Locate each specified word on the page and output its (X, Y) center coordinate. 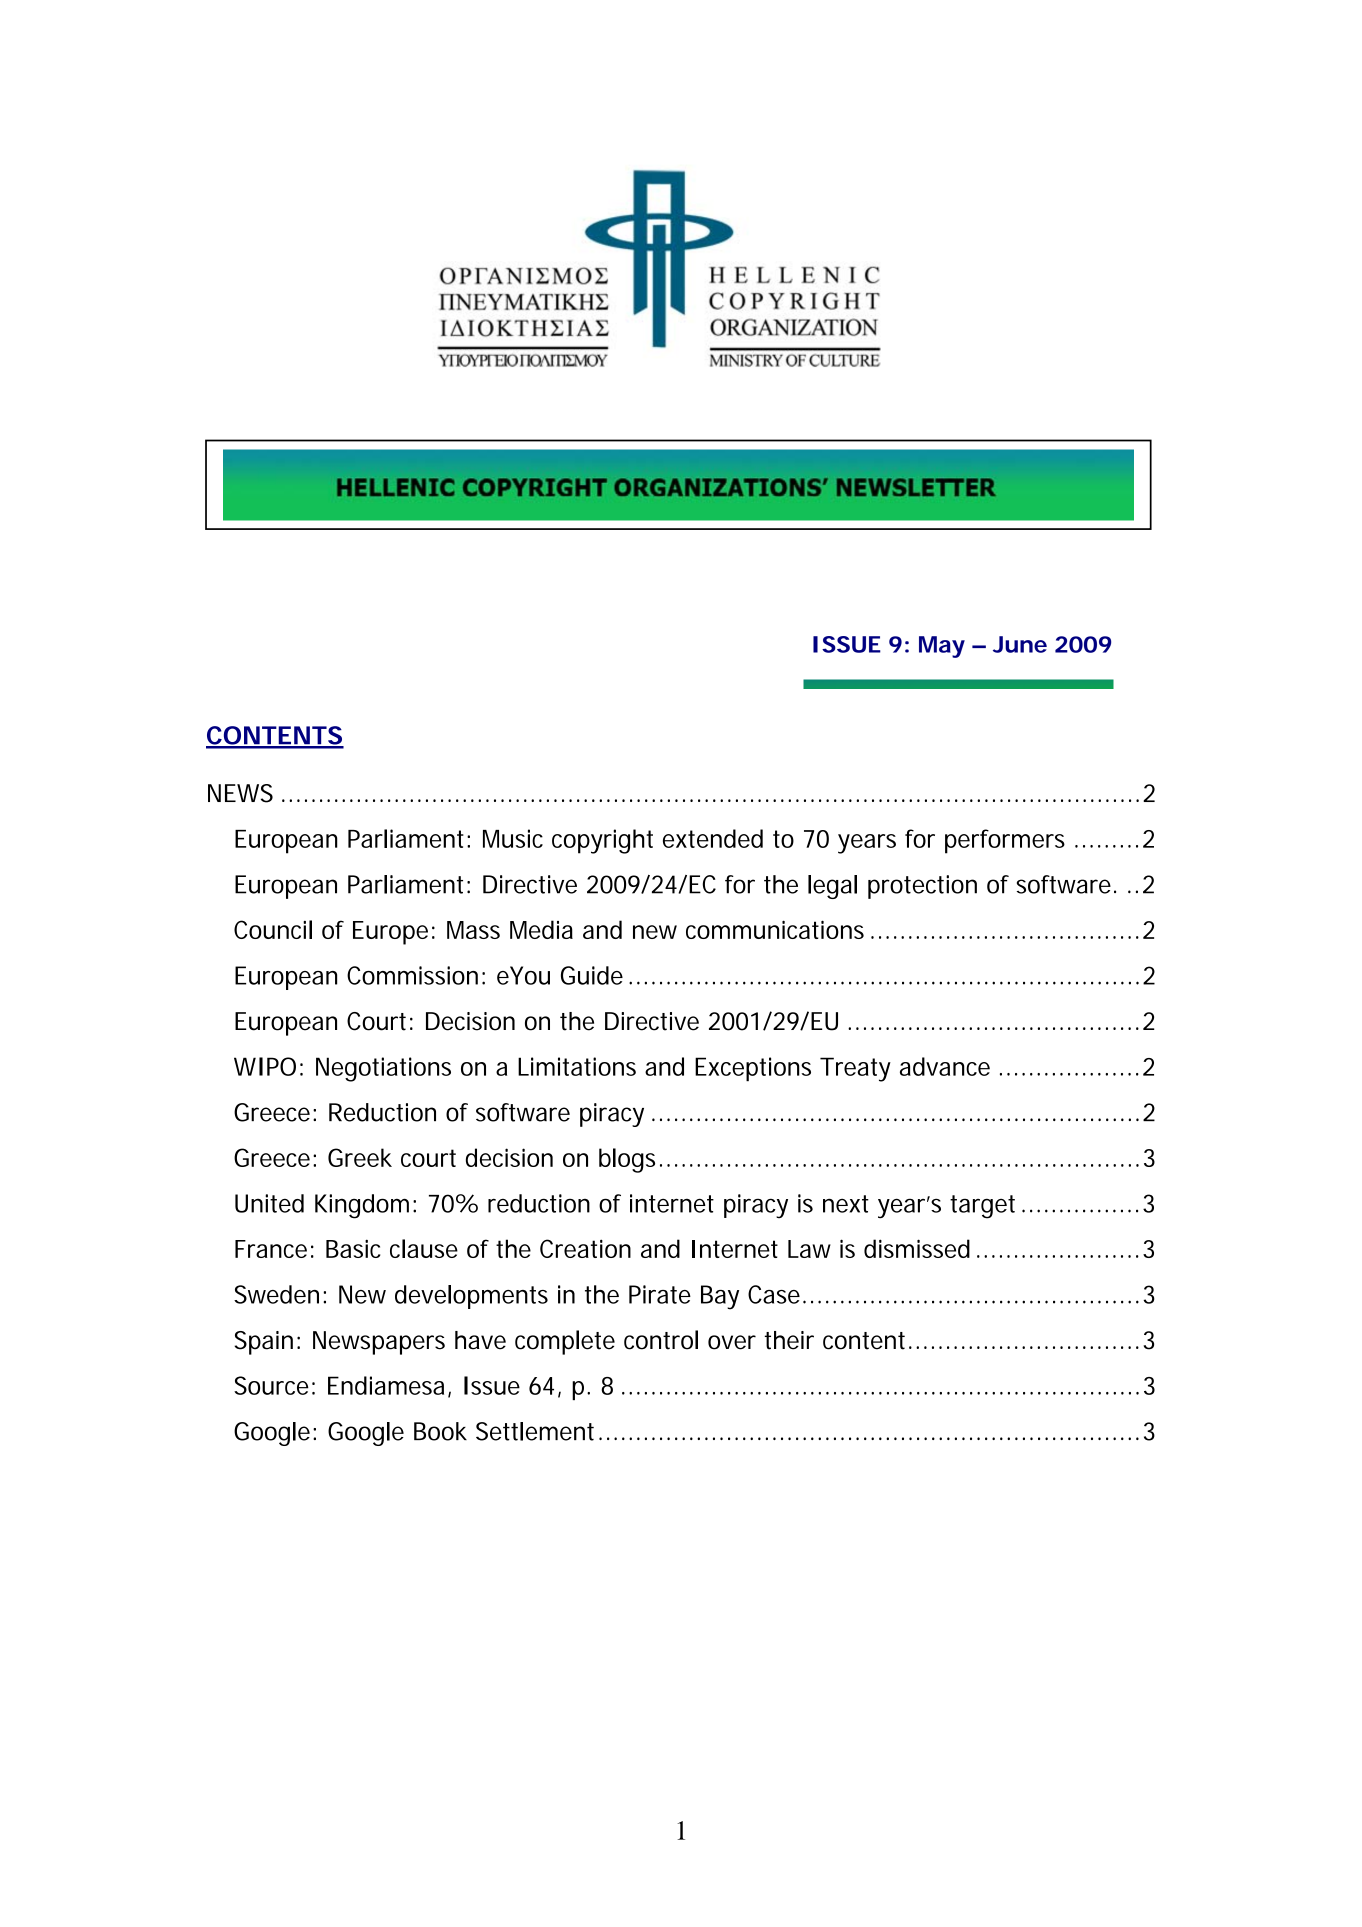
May (942, 647)
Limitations (577, 1066)
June (1020, 644)
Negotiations (383, 1069)
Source (271, 1385)
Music (513, 838)
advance (945, 1066)
